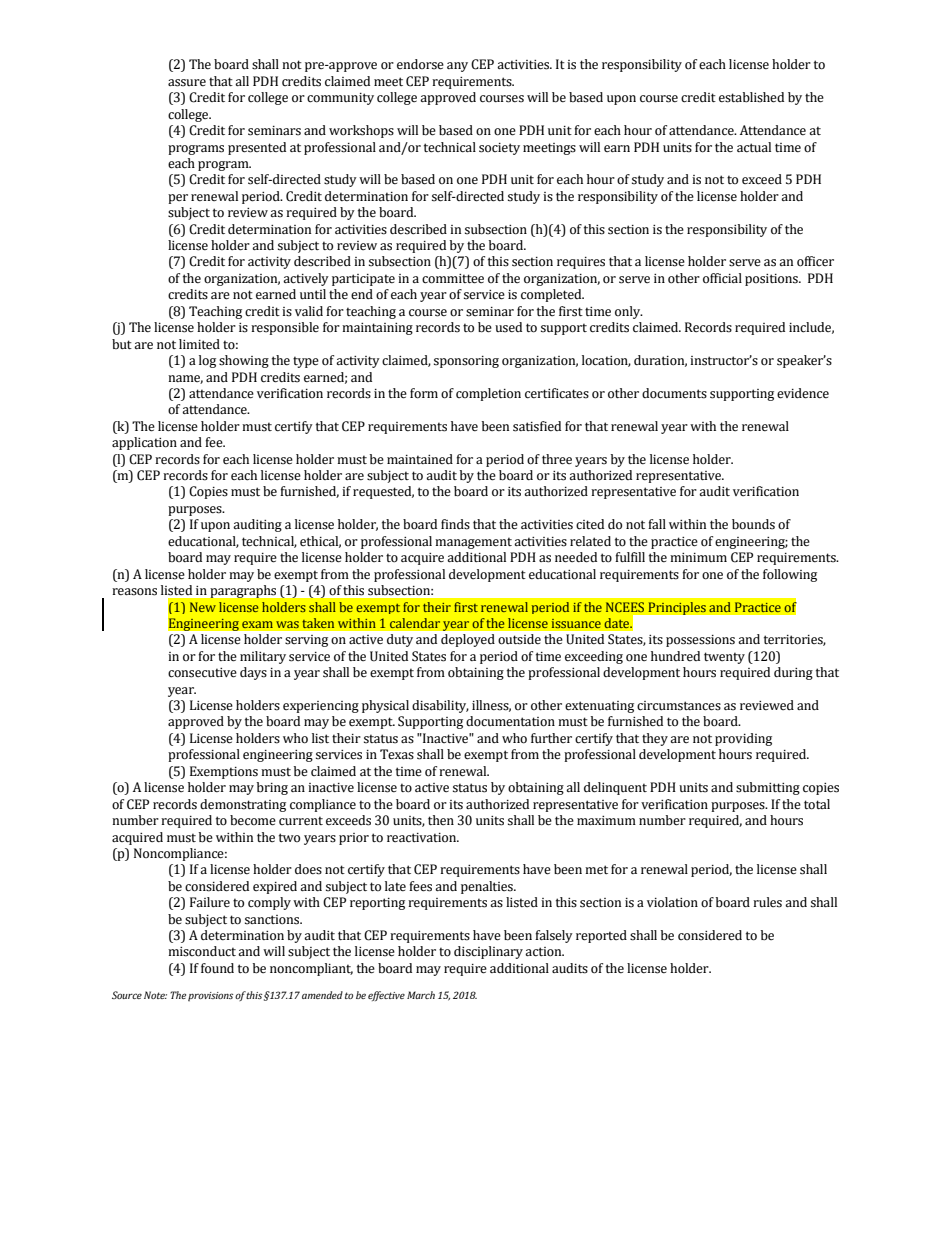  I want to click on any, so click(457, 67).
